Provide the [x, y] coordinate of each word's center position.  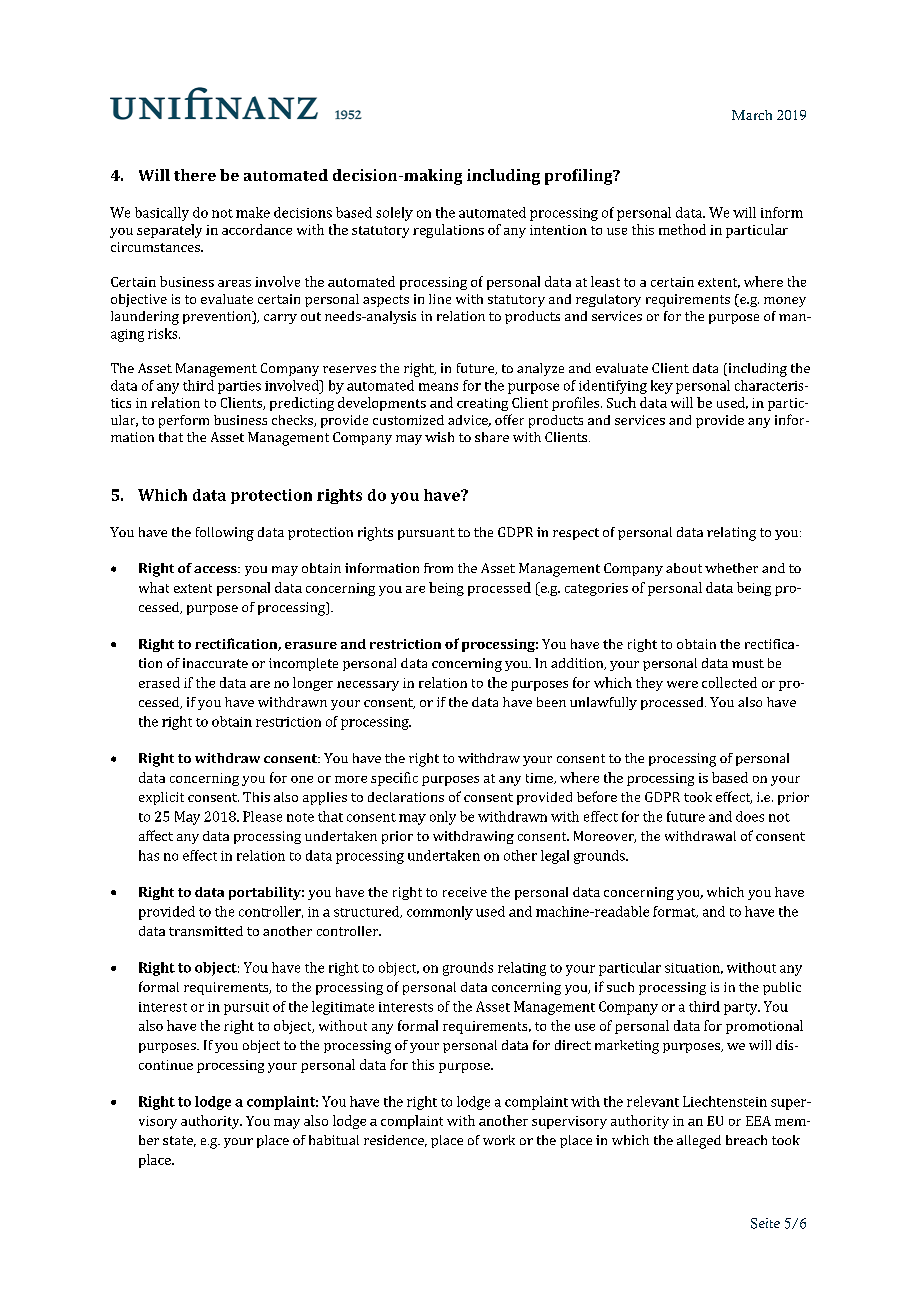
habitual [334, 1140]
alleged [699, 1142]
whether [731, 568]
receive [465, 892]
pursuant [426, 534]
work [499, 1140]
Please [262, 816]
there [195, 175]
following [225, 534]
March [752, 115]
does [750, 816]
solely [394, 214]
